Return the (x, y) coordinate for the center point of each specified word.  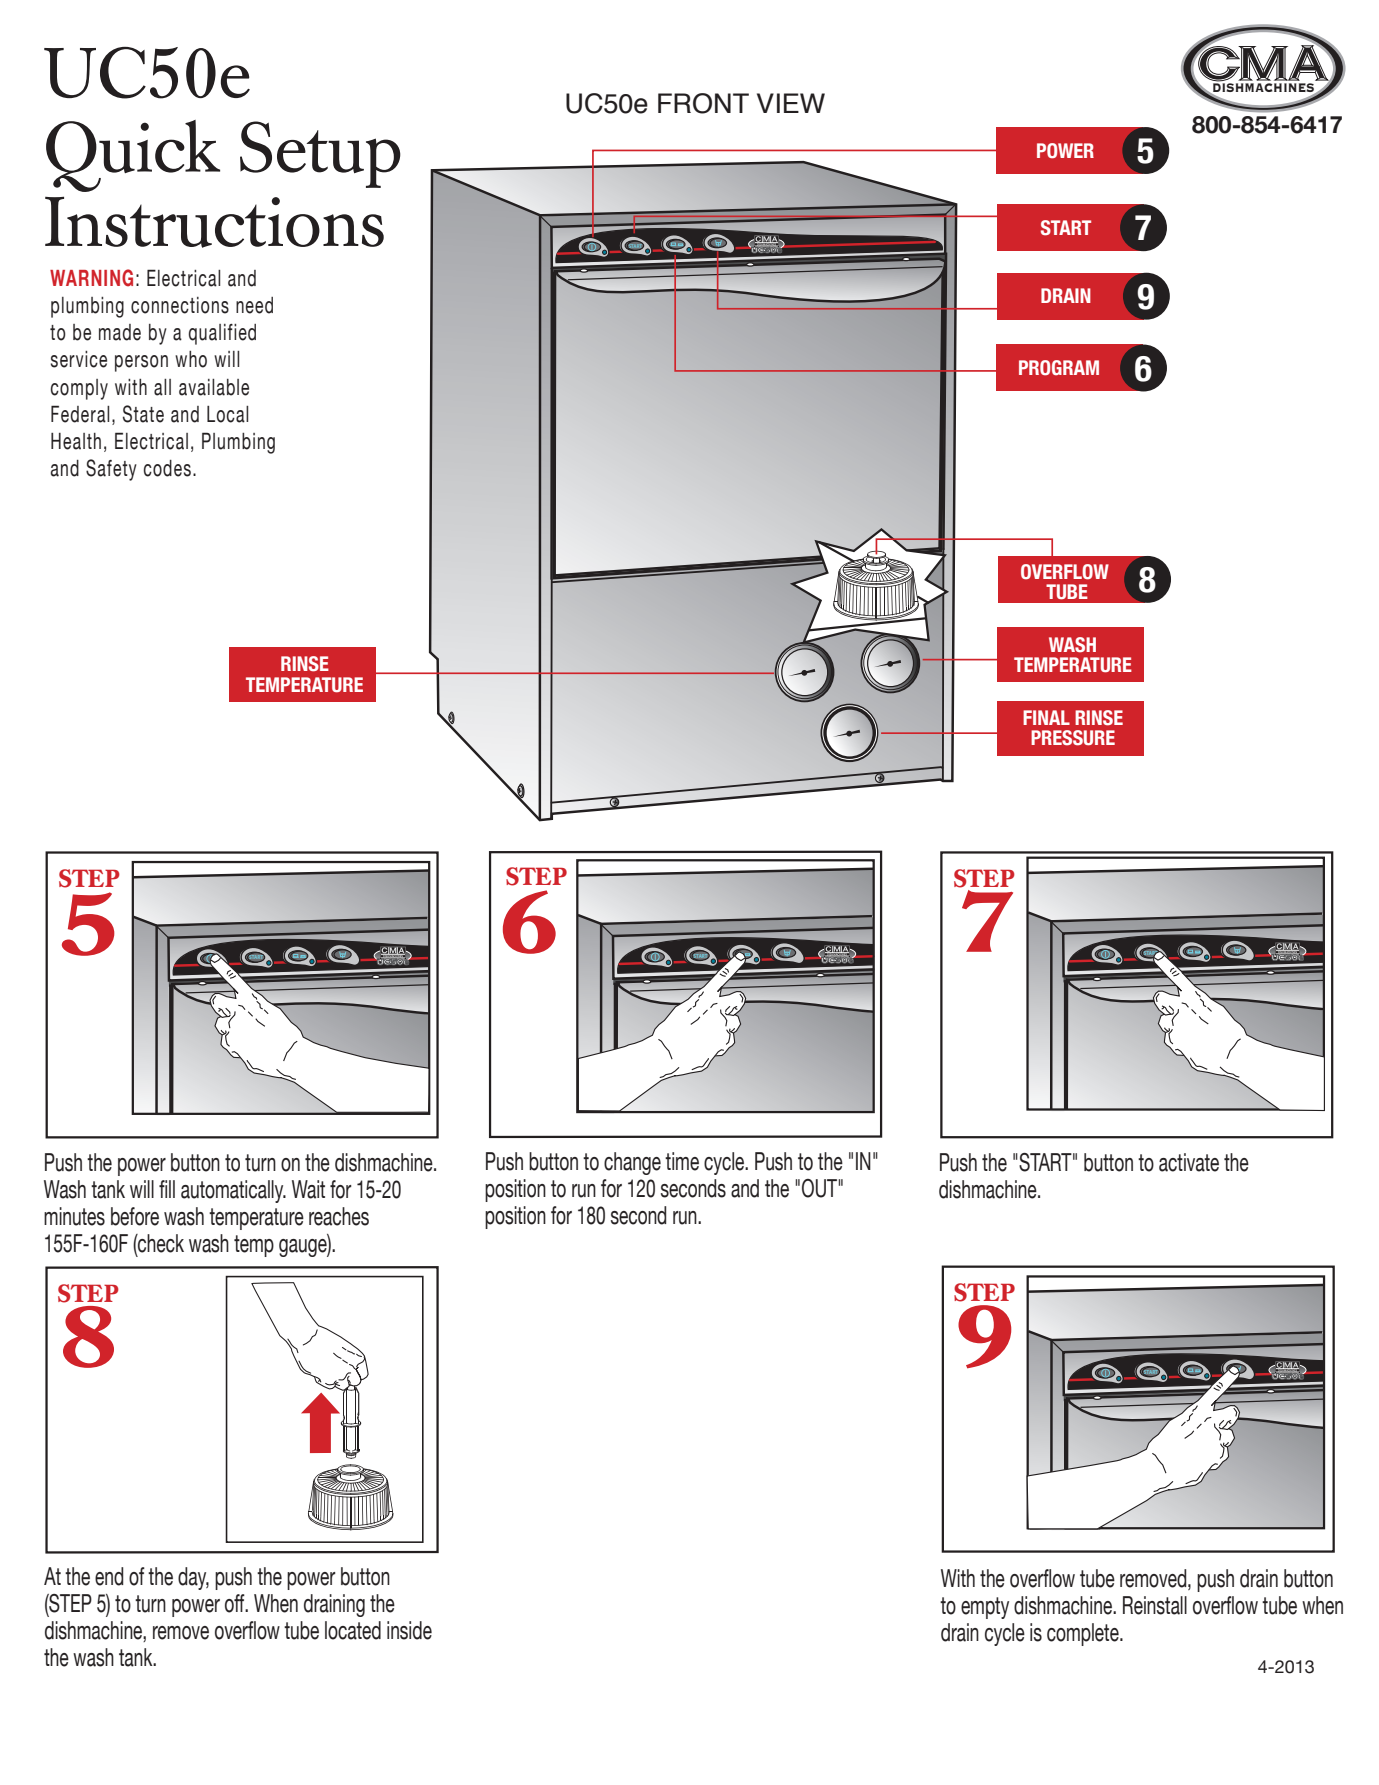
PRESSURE (1073, 738)
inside (409, 1630)
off (236, 1603)
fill (167, 1189)
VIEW (791, 103)
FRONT (703, 103)
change (632, 1163)
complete (1084, 1634)
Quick (133, 156)
